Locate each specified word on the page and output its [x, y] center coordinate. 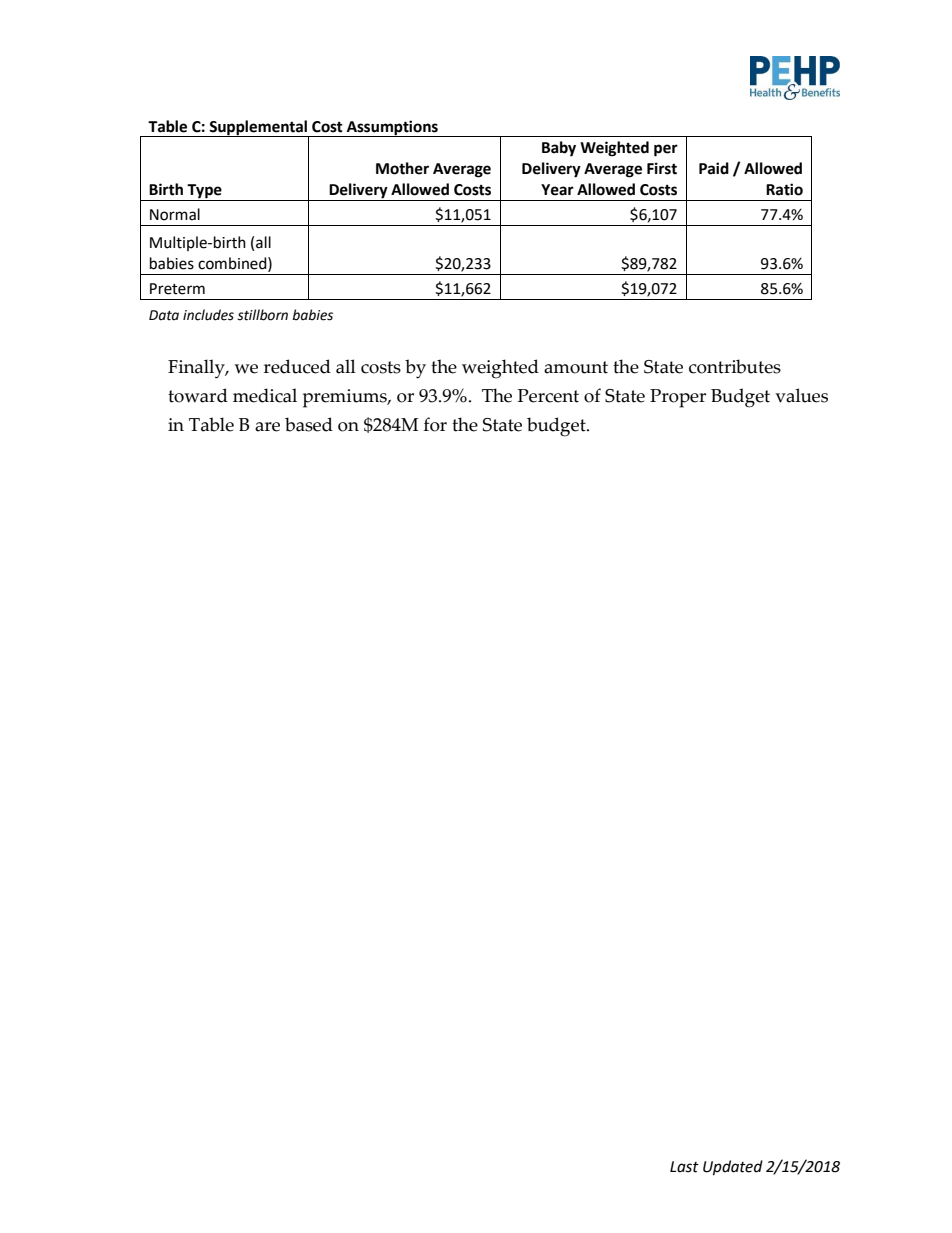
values [801, 395]
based [309, 424]
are [267, 427]
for [435, 424]
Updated [733, 1168]
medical [265, 395]
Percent [548, 396]
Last [684, 1167]
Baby [559, 149]
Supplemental [259, 128]
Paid [714, 168]
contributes [735, 366]
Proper [678, 398]
